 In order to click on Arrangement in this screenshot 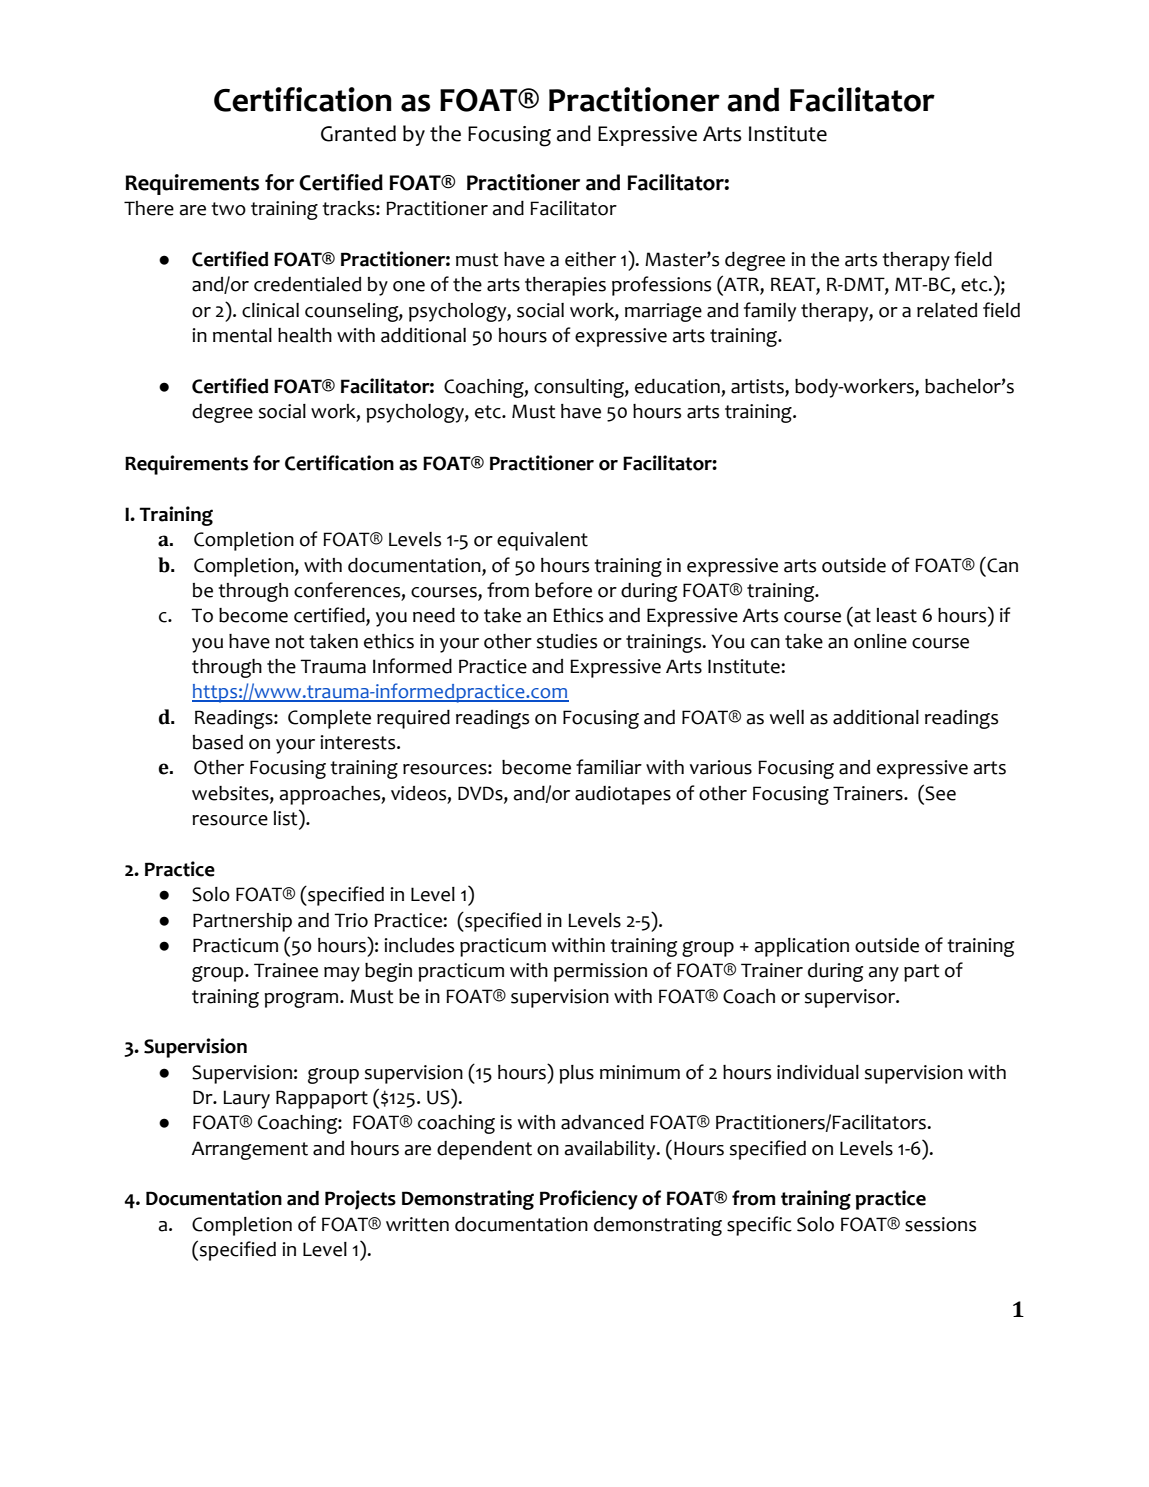, I will do `click(249, 1150)`.
